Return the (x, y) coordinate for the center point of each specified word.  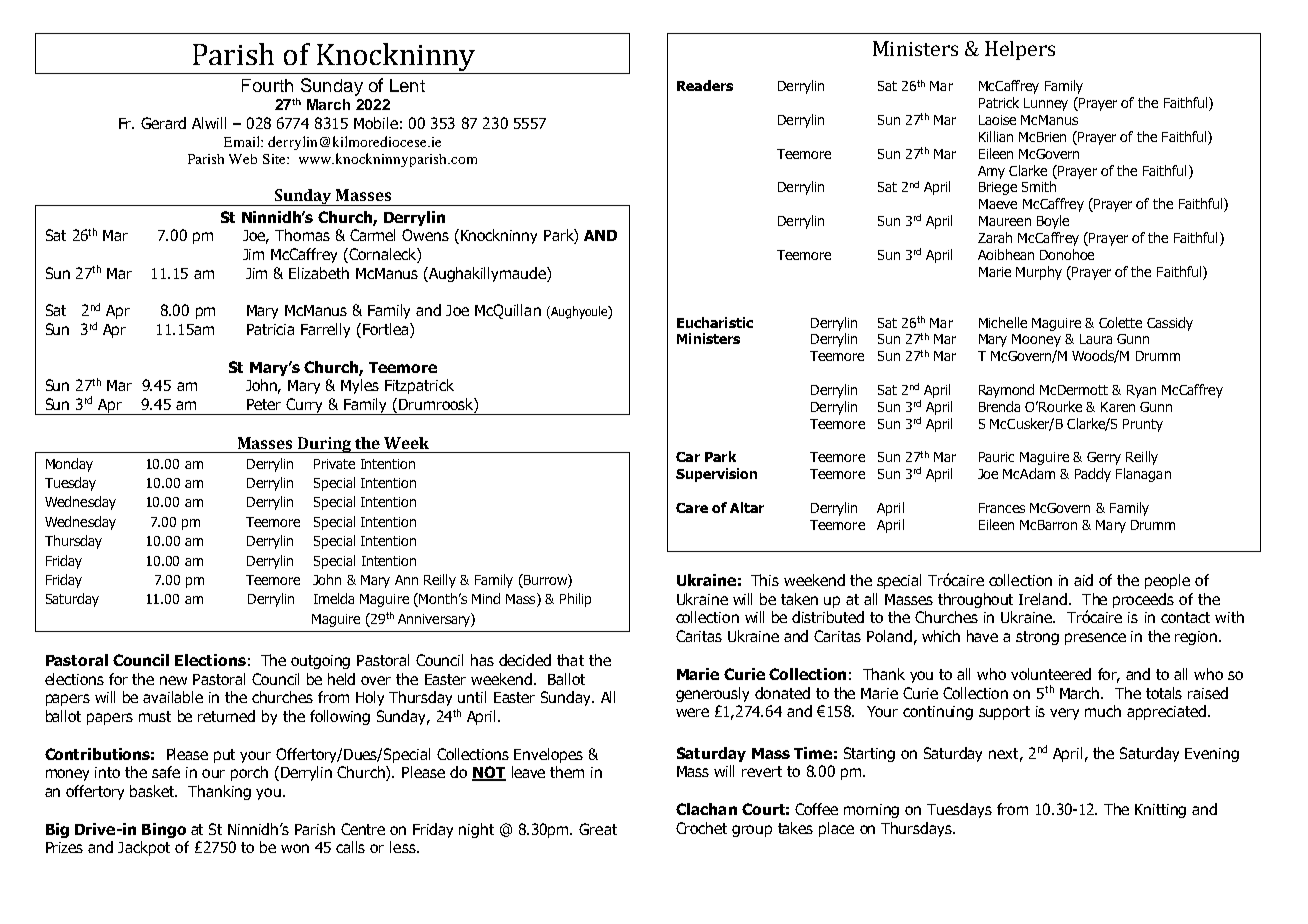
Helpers (1020, 50)
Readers (705, 85)
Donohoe (1067, 254)
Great (598, 829)
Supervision (716, 475)
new (173, 680)
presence (1095, 639)
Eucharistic (715, 322)
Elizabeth (319, 273)
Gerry (1104, 458)
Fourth (267, 85)
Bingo (164, 830)
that (570, 660)
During (324, 445)
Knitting (1160, 811)
